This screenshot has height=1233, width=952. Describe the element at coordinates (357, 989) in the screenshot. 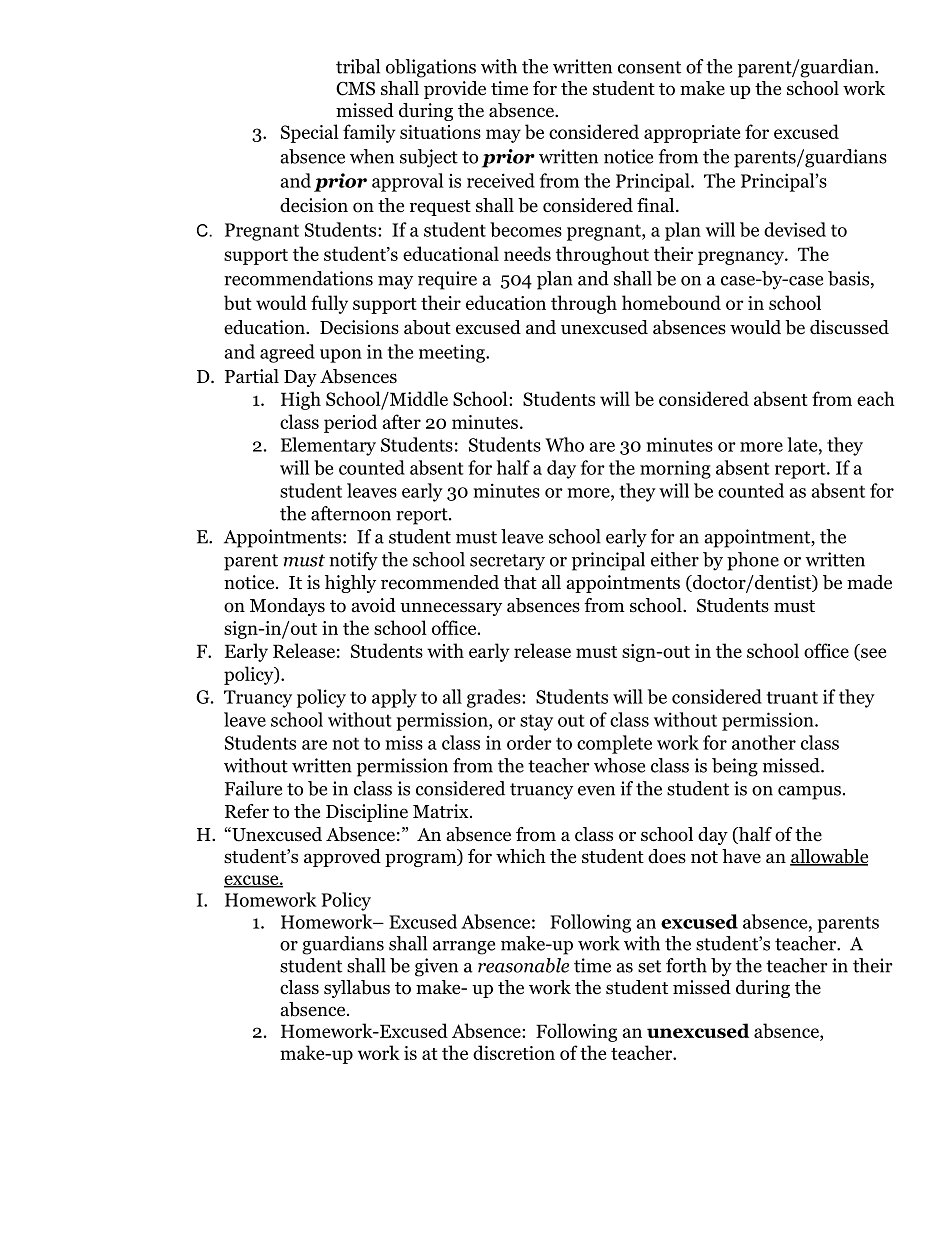

I see `syllabus` at that location.
